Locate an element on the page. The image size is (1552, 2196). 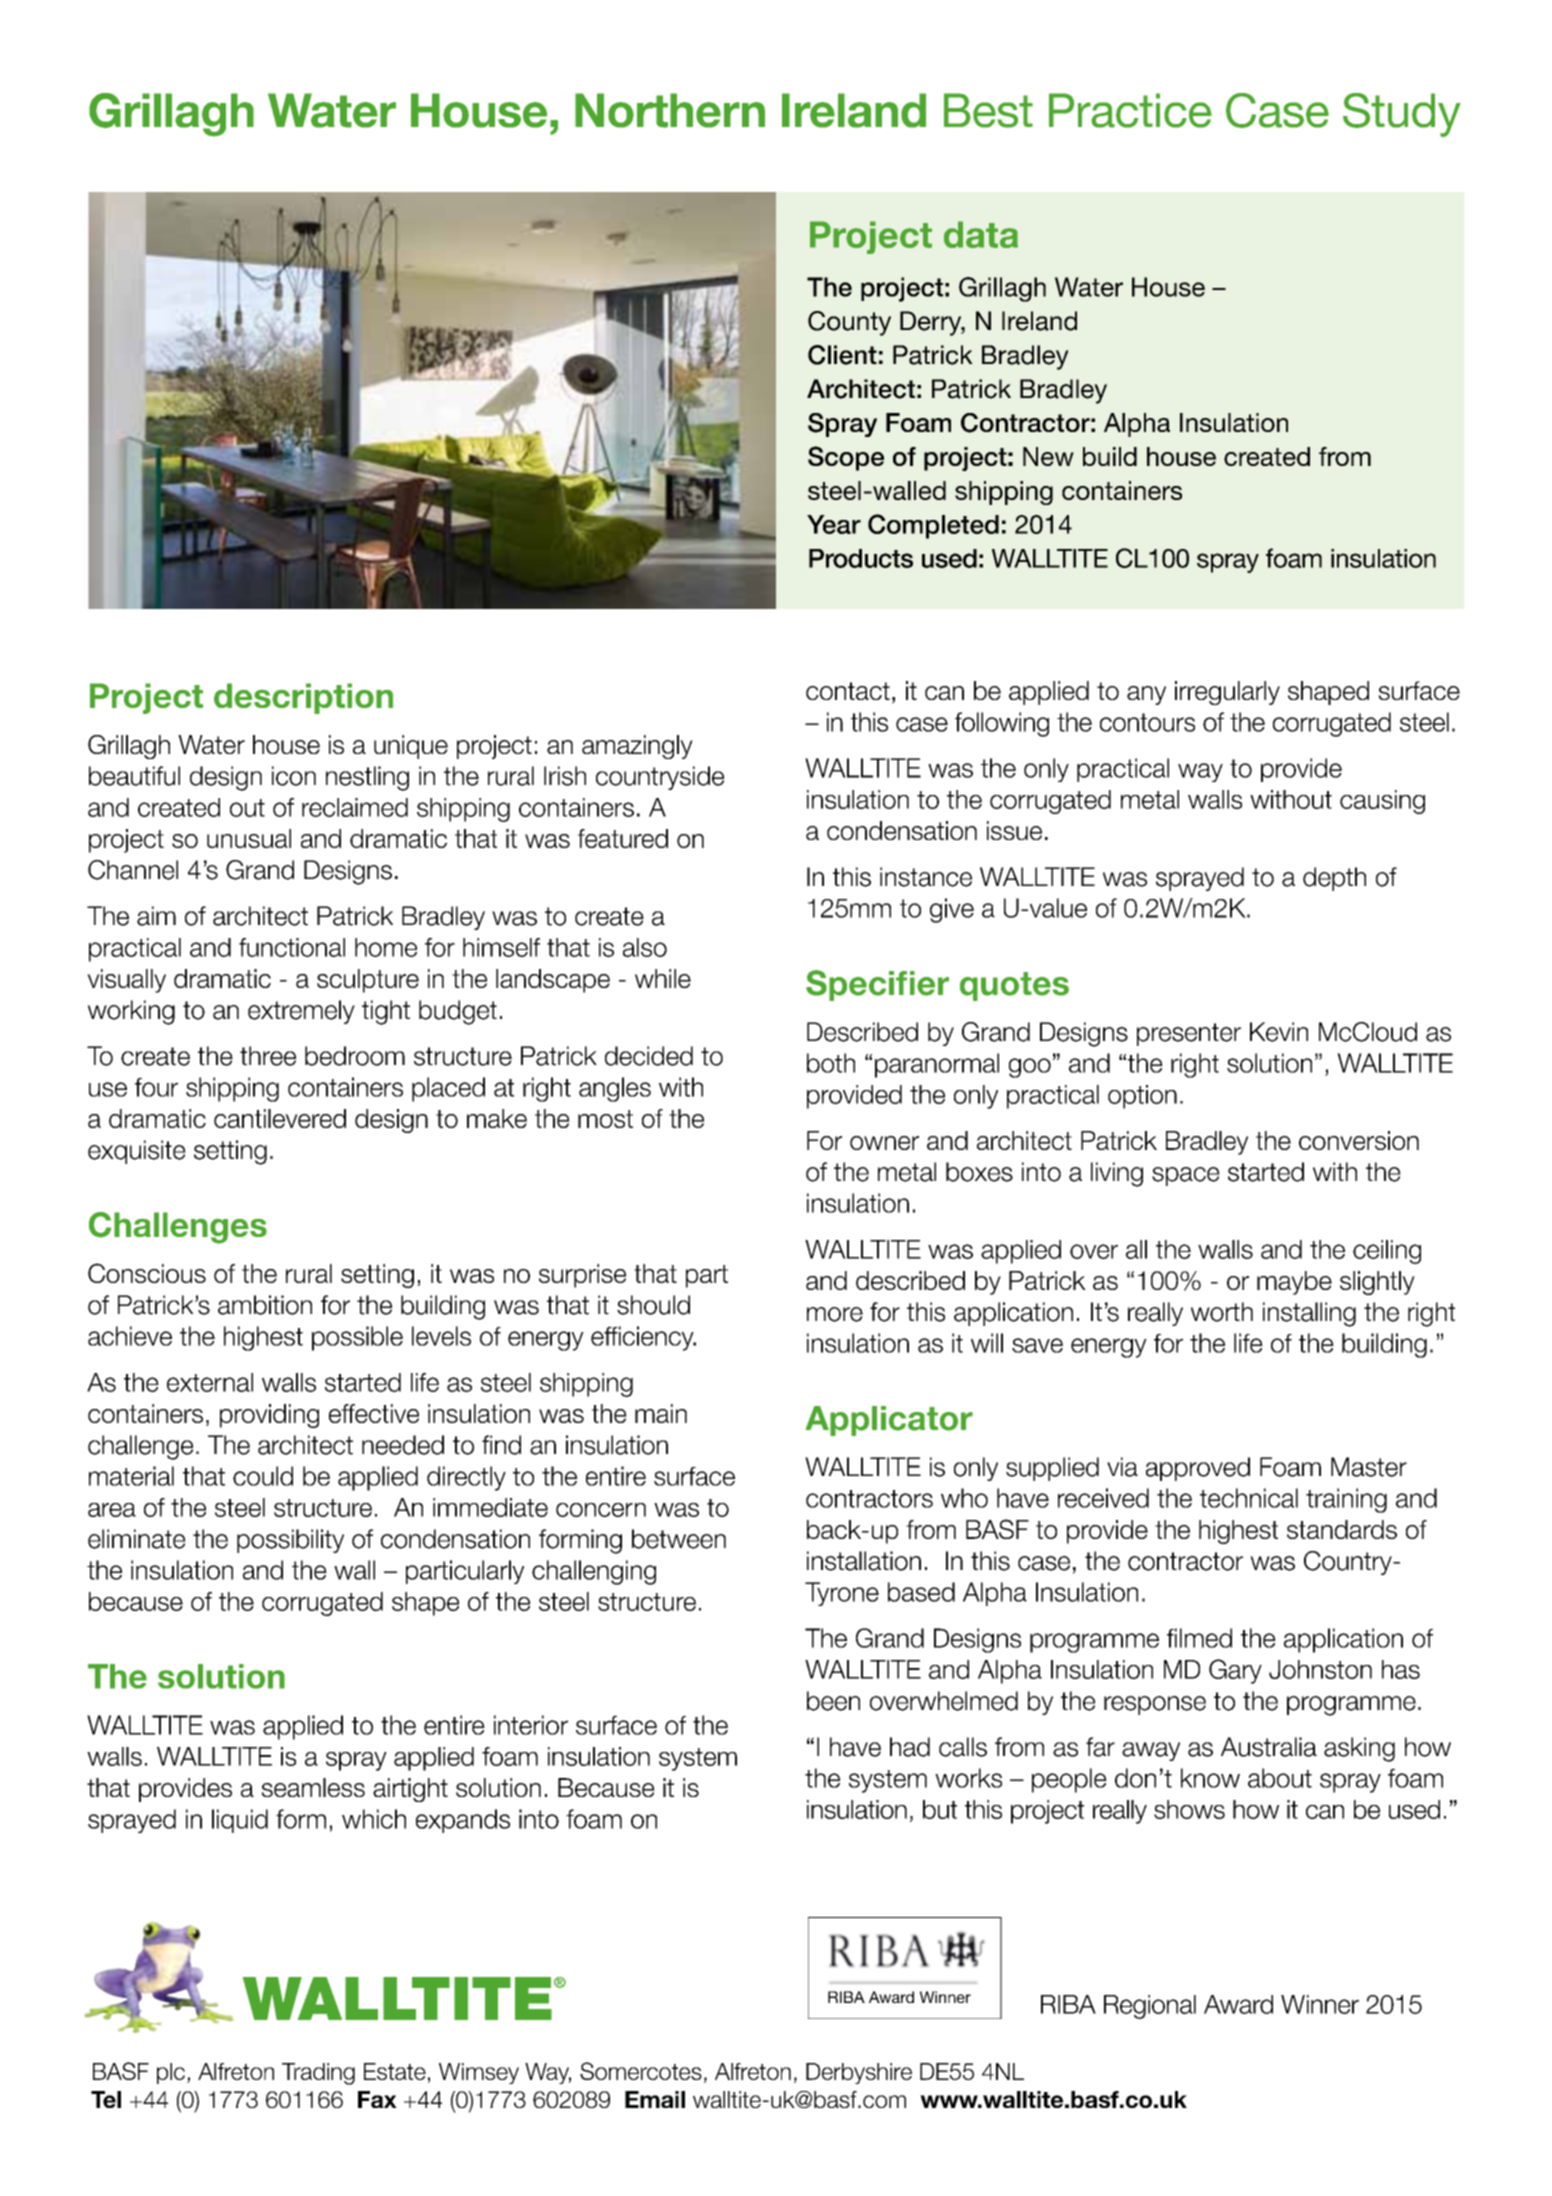
Derbyshire is located at coordinates (859, 2073).
